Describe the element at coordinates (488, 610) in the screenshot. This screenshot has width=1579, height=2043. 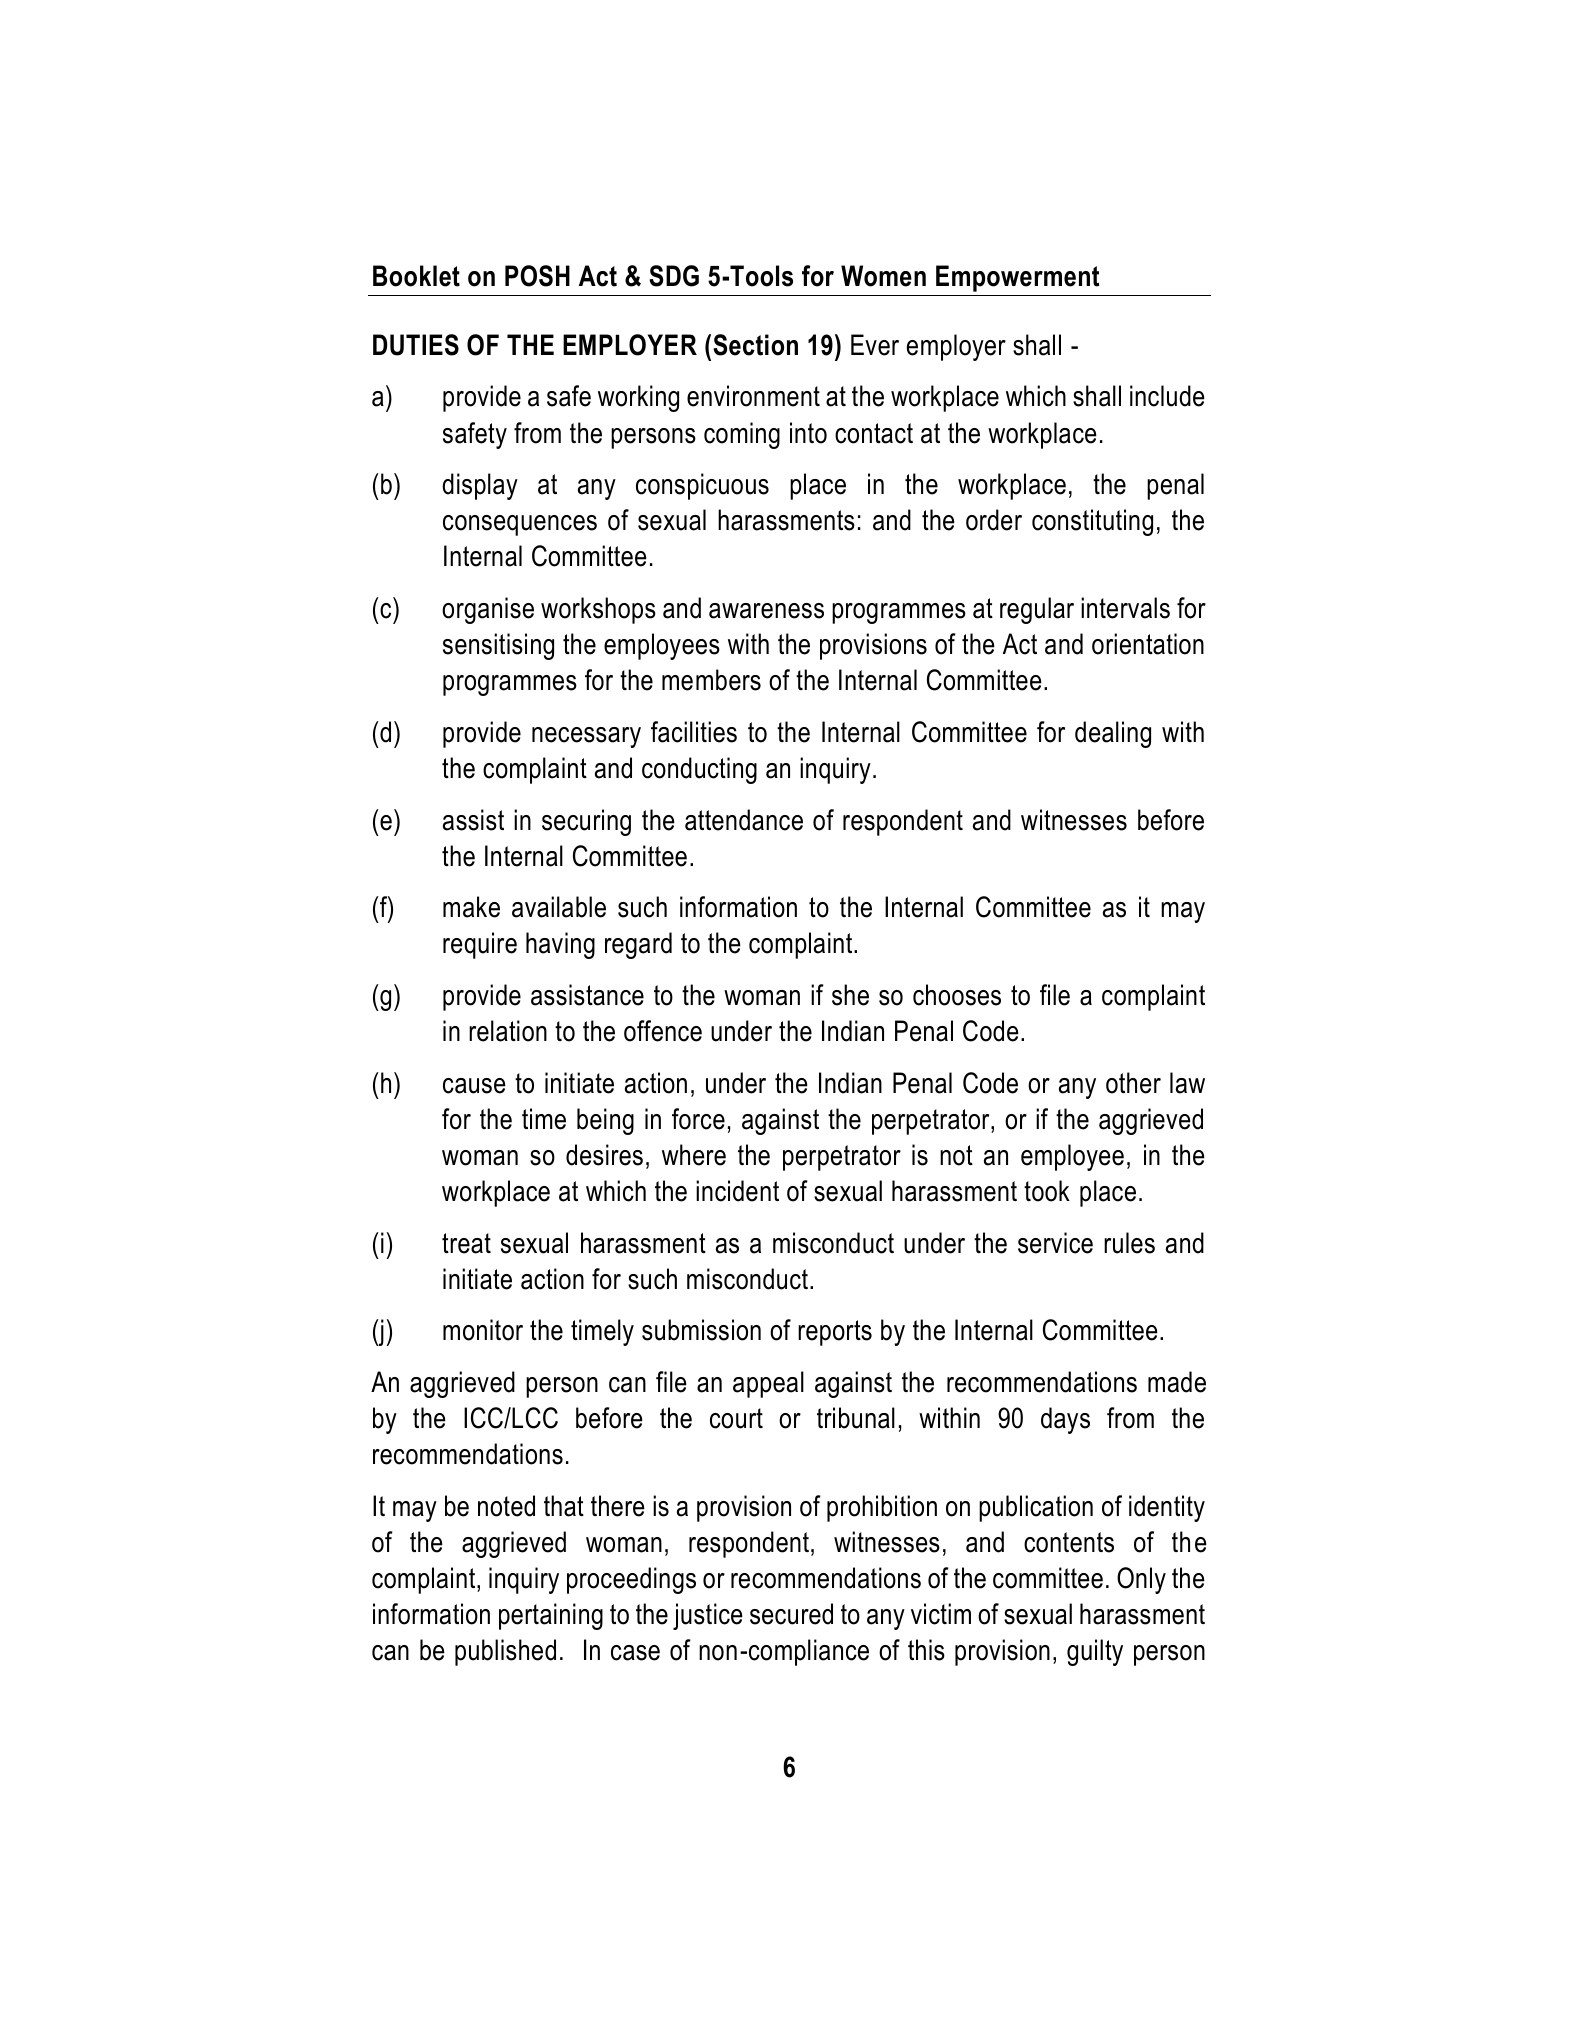
I see `organise` at that location.
